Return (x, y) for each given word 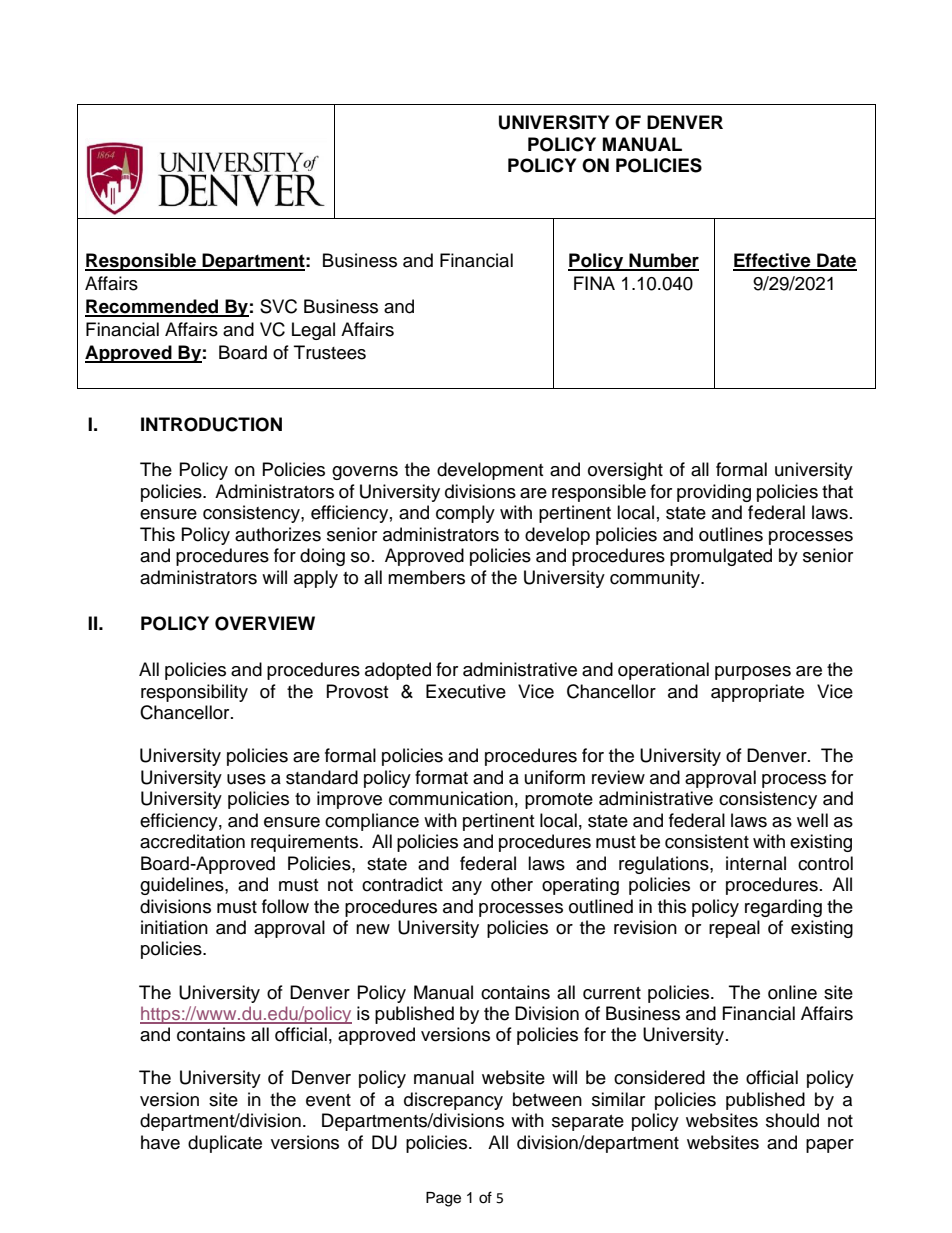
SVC (278, 306)
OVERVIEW (265, 623)
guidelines (183, 886)
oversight (625, 471)
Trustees (330, 352)
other (512, 884)
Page (443, 1199)
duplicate (225, 1144)
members (426, 577)
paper (830, 1146)
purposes (753, 673)
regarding (783, 908)
